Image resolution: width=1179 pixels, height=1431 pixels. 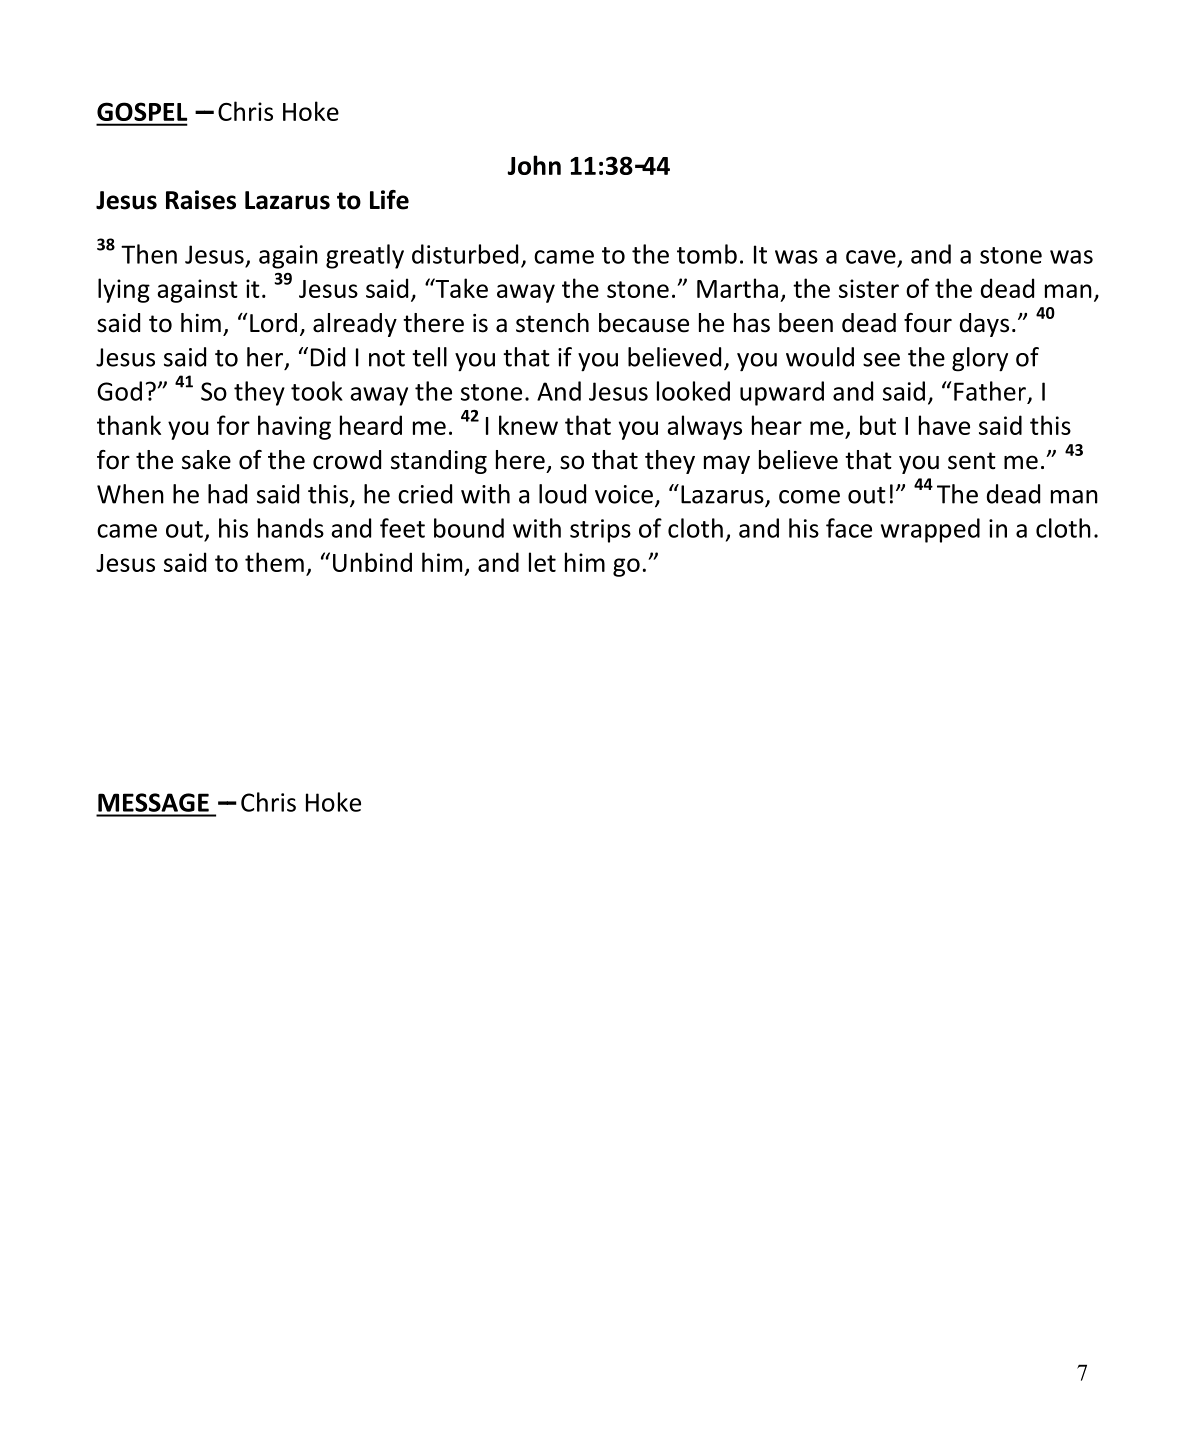 I want to click on sent, so click(x=972, y=461).
